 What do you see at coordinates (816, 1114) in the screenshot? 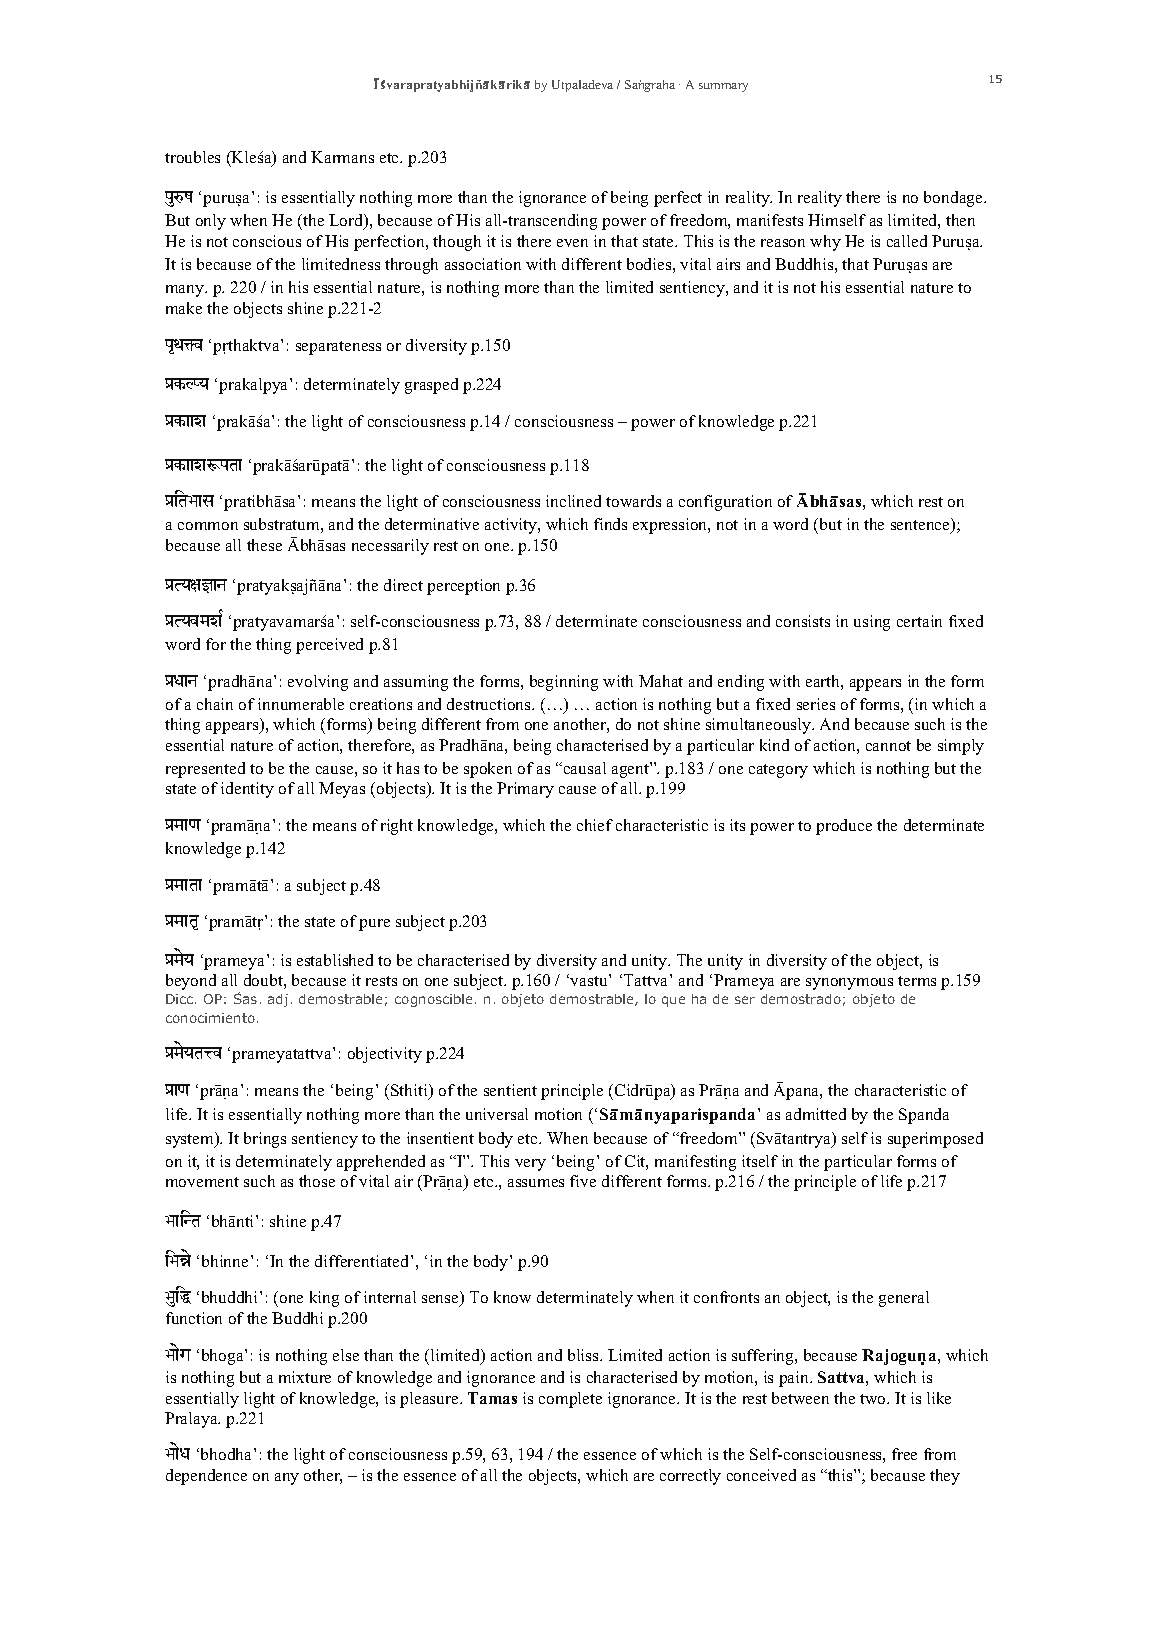
I see `admitted` at bounding box center [816, 1114].
